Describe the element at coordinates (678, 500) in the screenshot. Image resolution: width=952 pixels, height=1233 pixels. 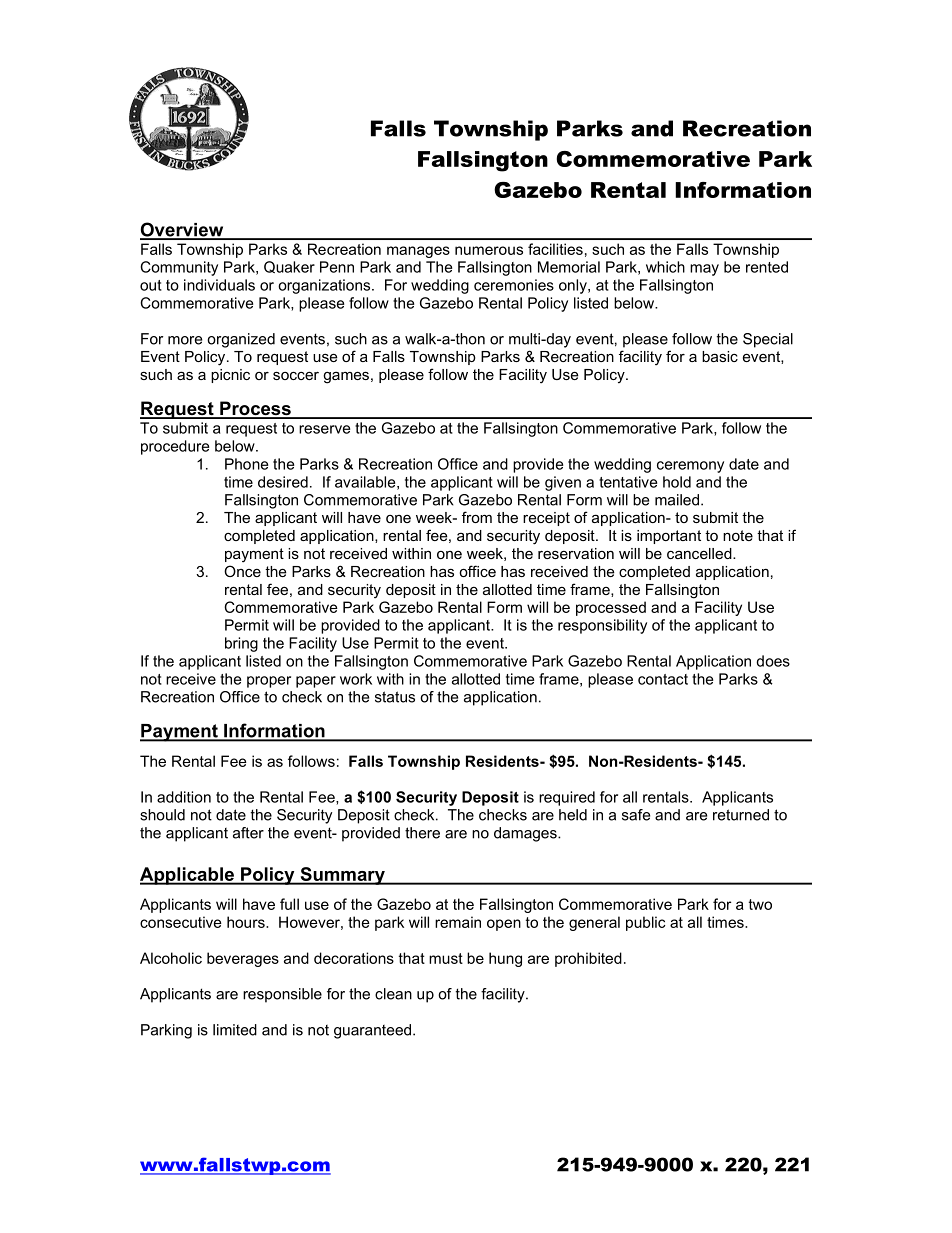
I see `mailed` at that location.
